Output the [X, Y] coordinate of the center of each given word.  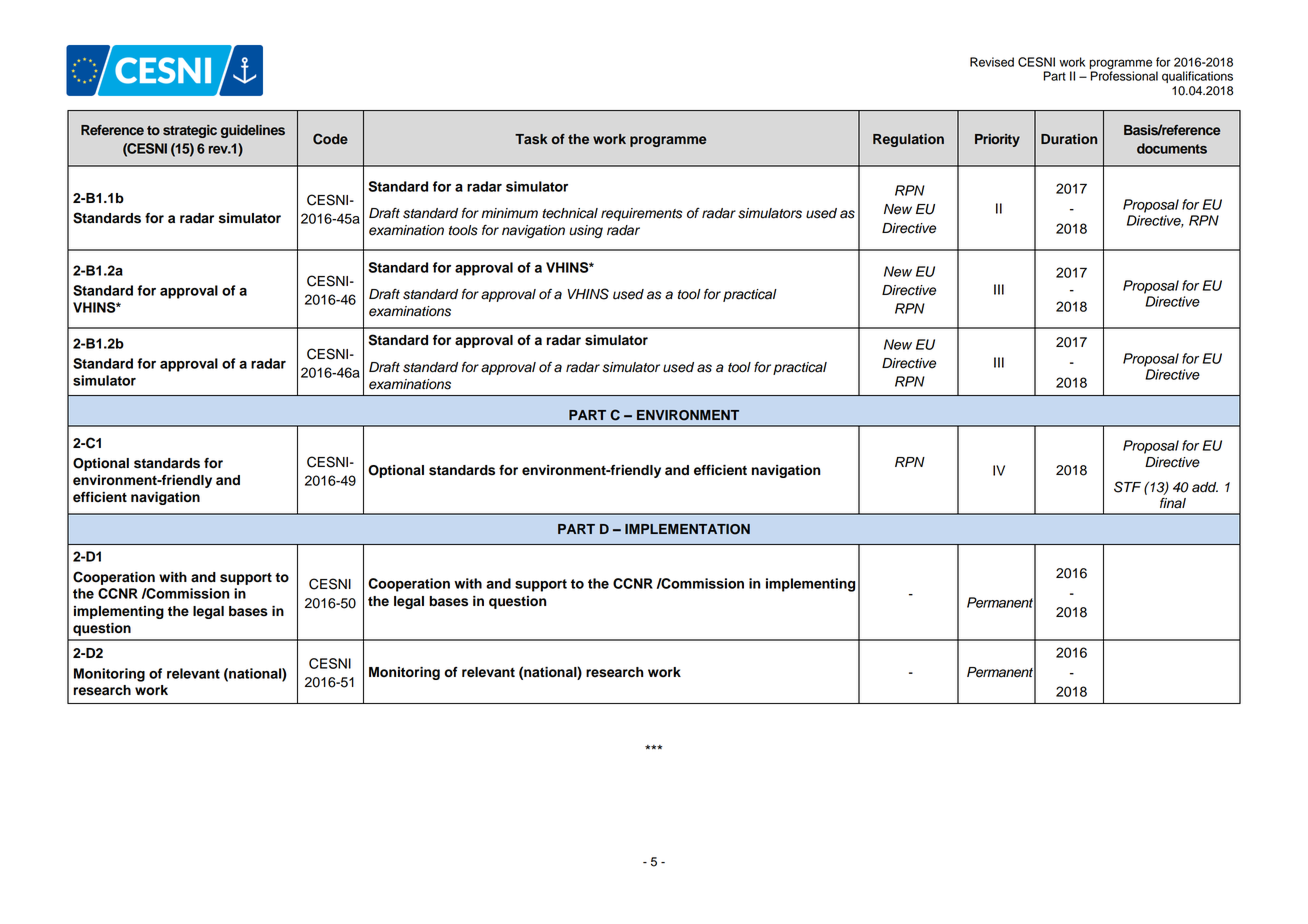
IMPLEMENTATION [687, 529]
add [1205, 487]
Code [330, 139]
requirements [641, 214]
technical [570, 213]
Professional [1124, 75]
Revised [992, 62]
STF [1127, 487]
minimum [509, 213]
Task [531, 139]
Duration [1069, 139]
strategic [190, 131]
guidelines [253, 131]
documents [1172, 148]
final [1173, 503]
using [586, 231]
